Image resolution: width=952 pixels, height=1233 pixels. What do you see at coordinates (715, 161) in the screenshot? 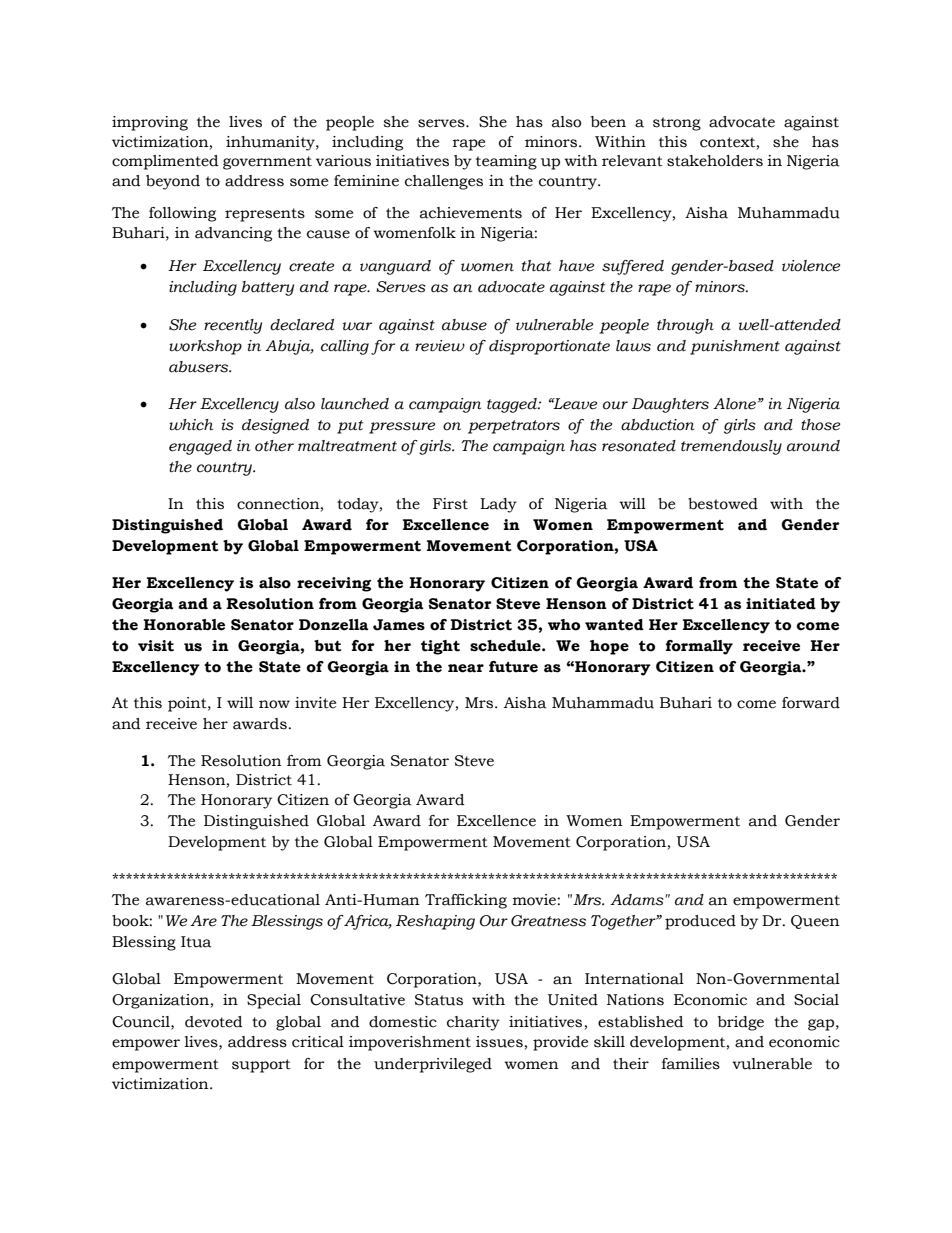
I see `stakeholders` at bounding box center [715, 161].
